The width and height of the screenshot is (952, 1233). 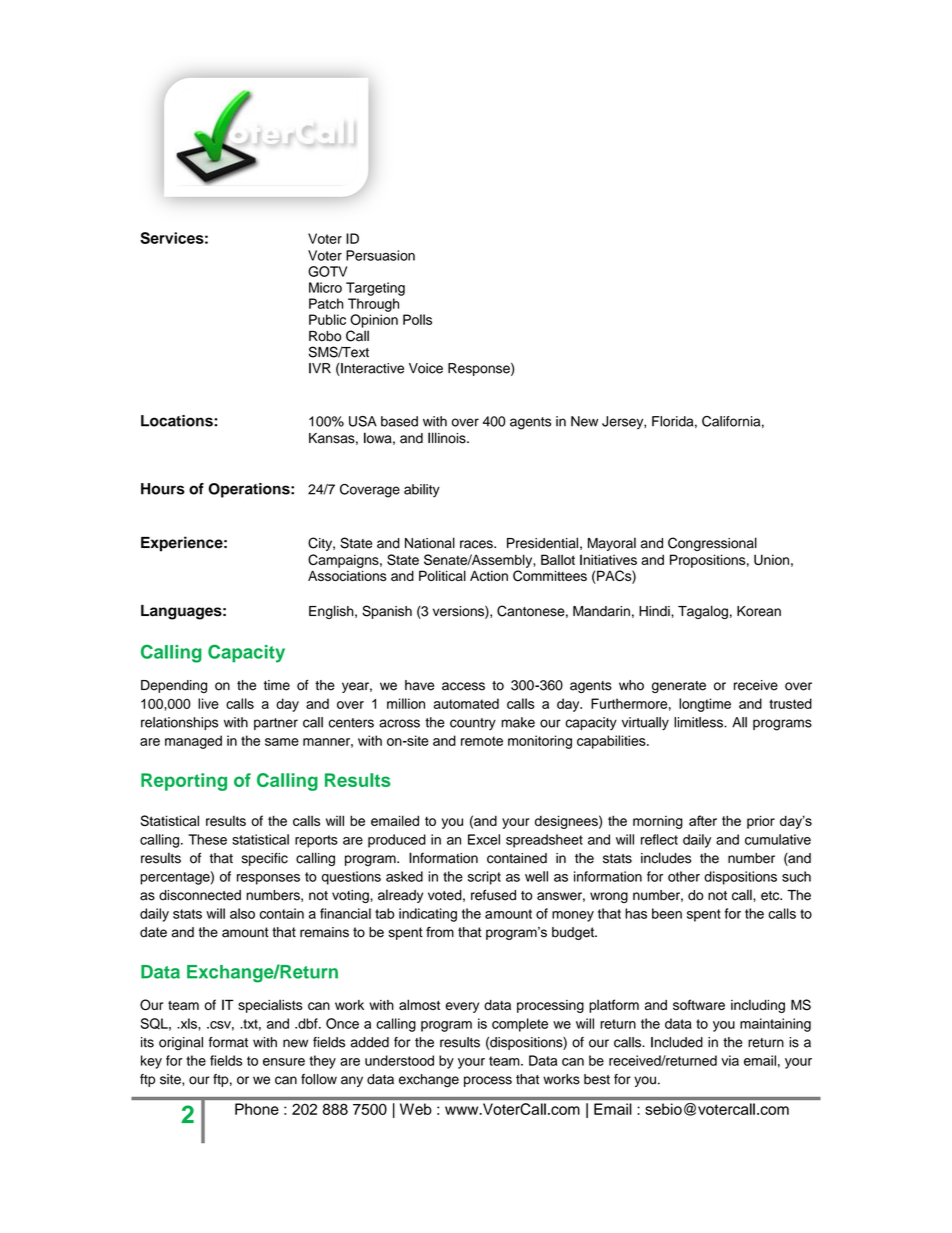 I want to click on generate, so click(x=679, y=687).
